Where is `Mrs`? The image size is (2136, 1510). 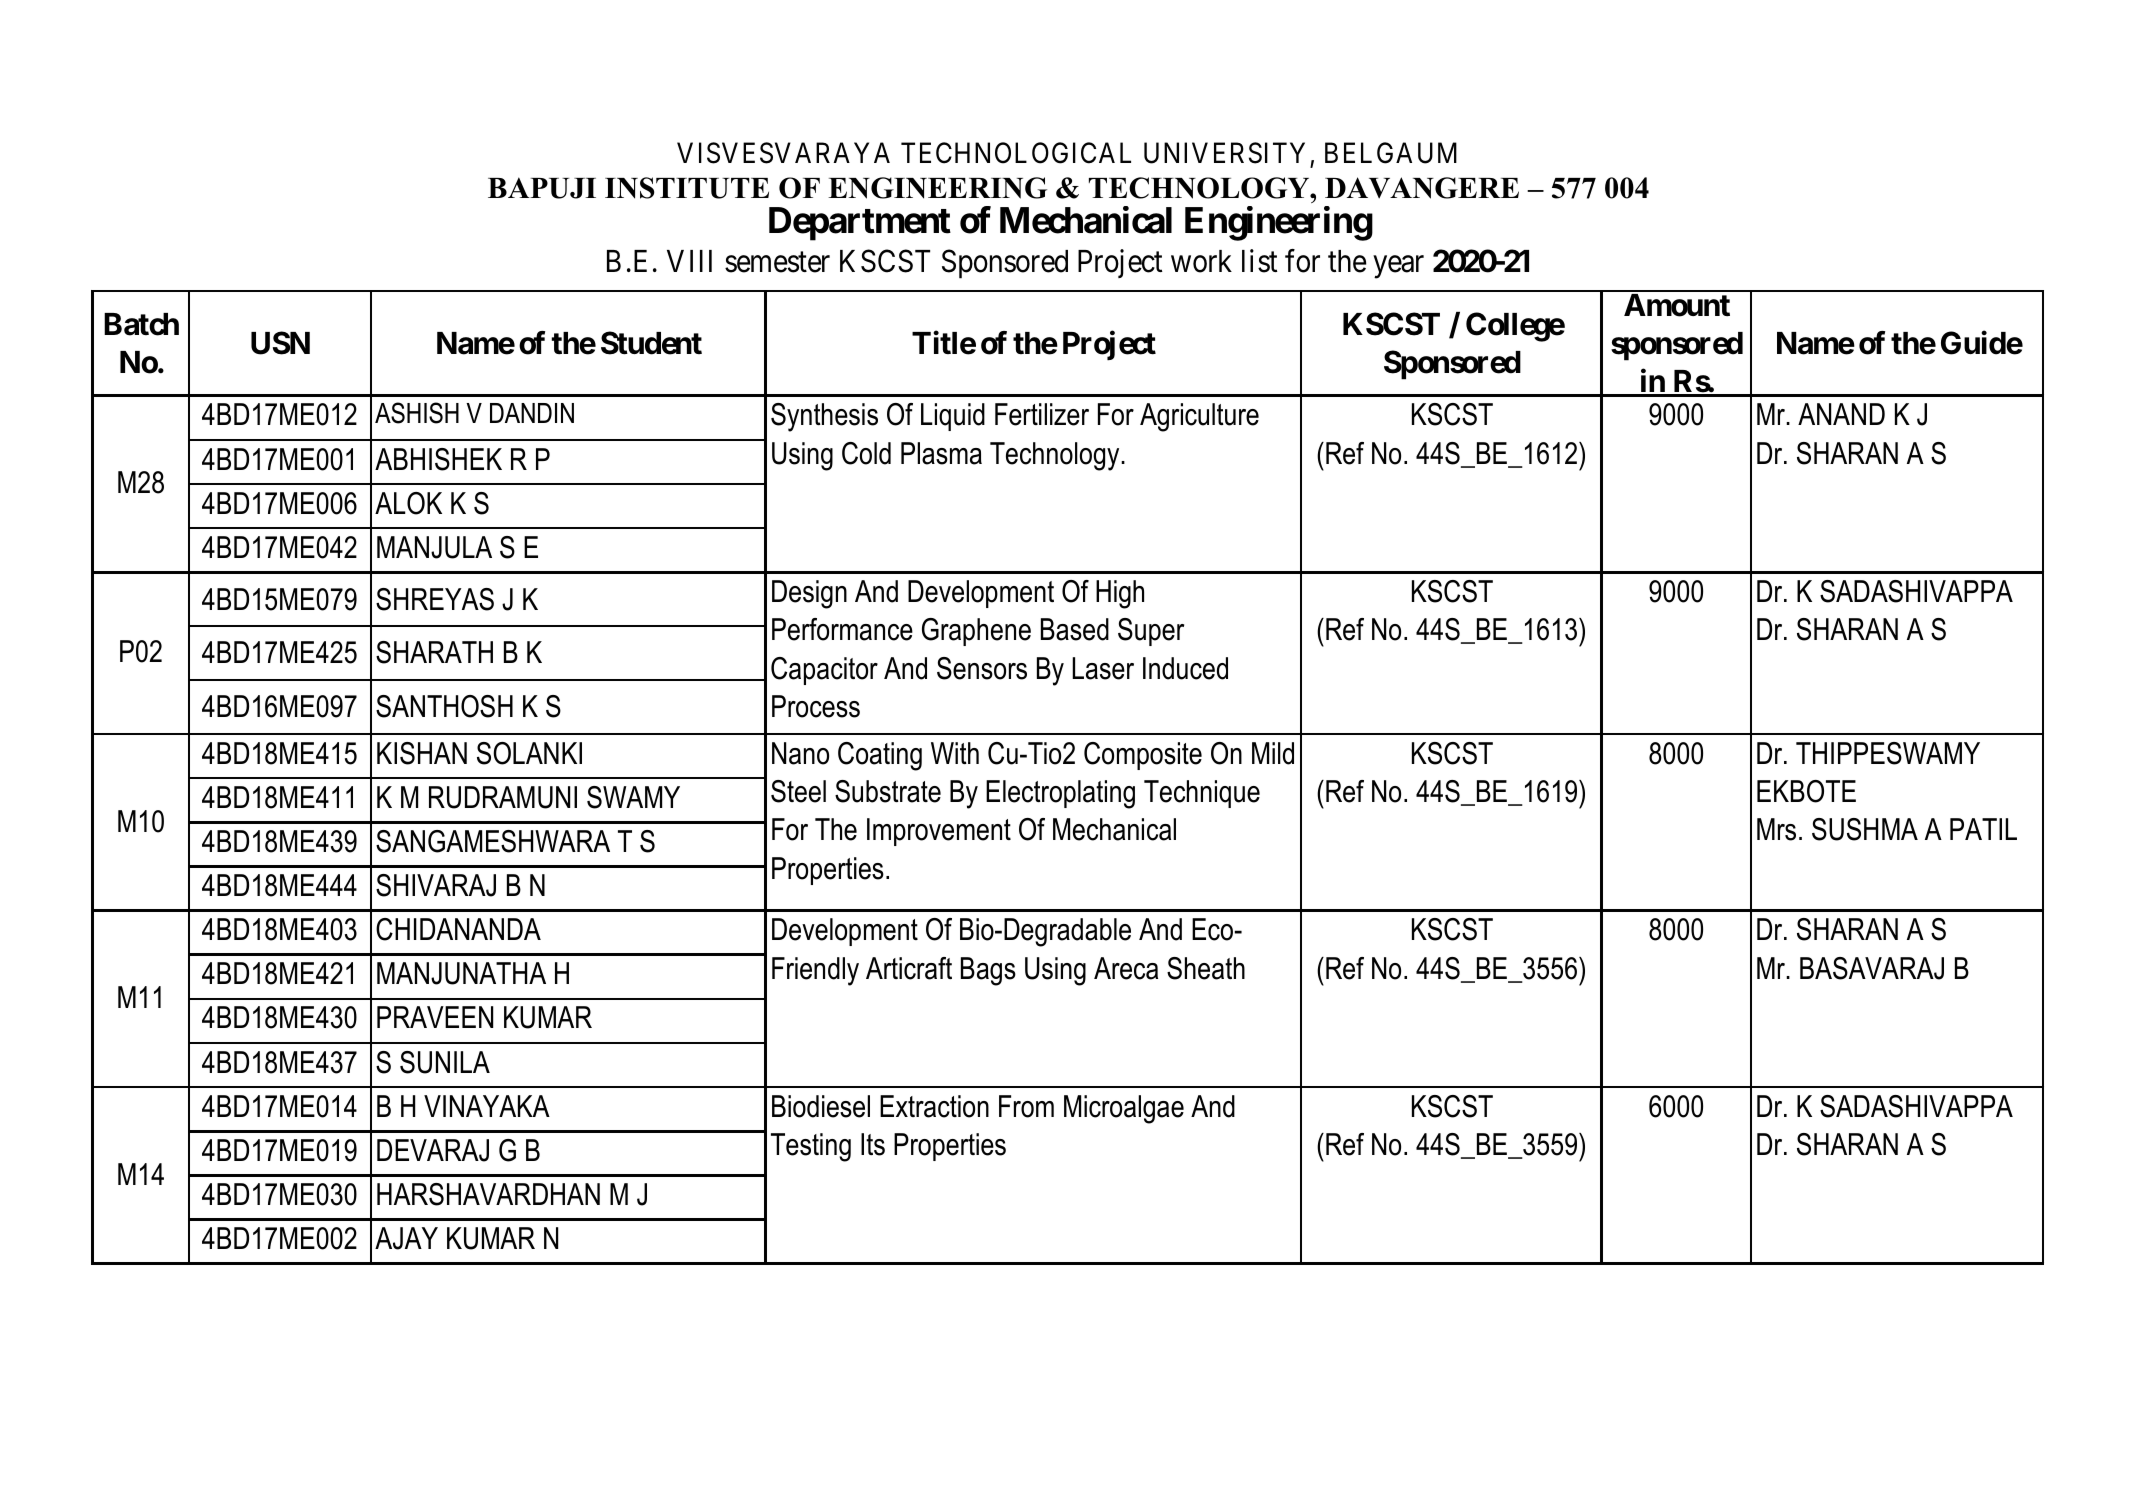 Mrs is located at coordinates (1776, 829).
